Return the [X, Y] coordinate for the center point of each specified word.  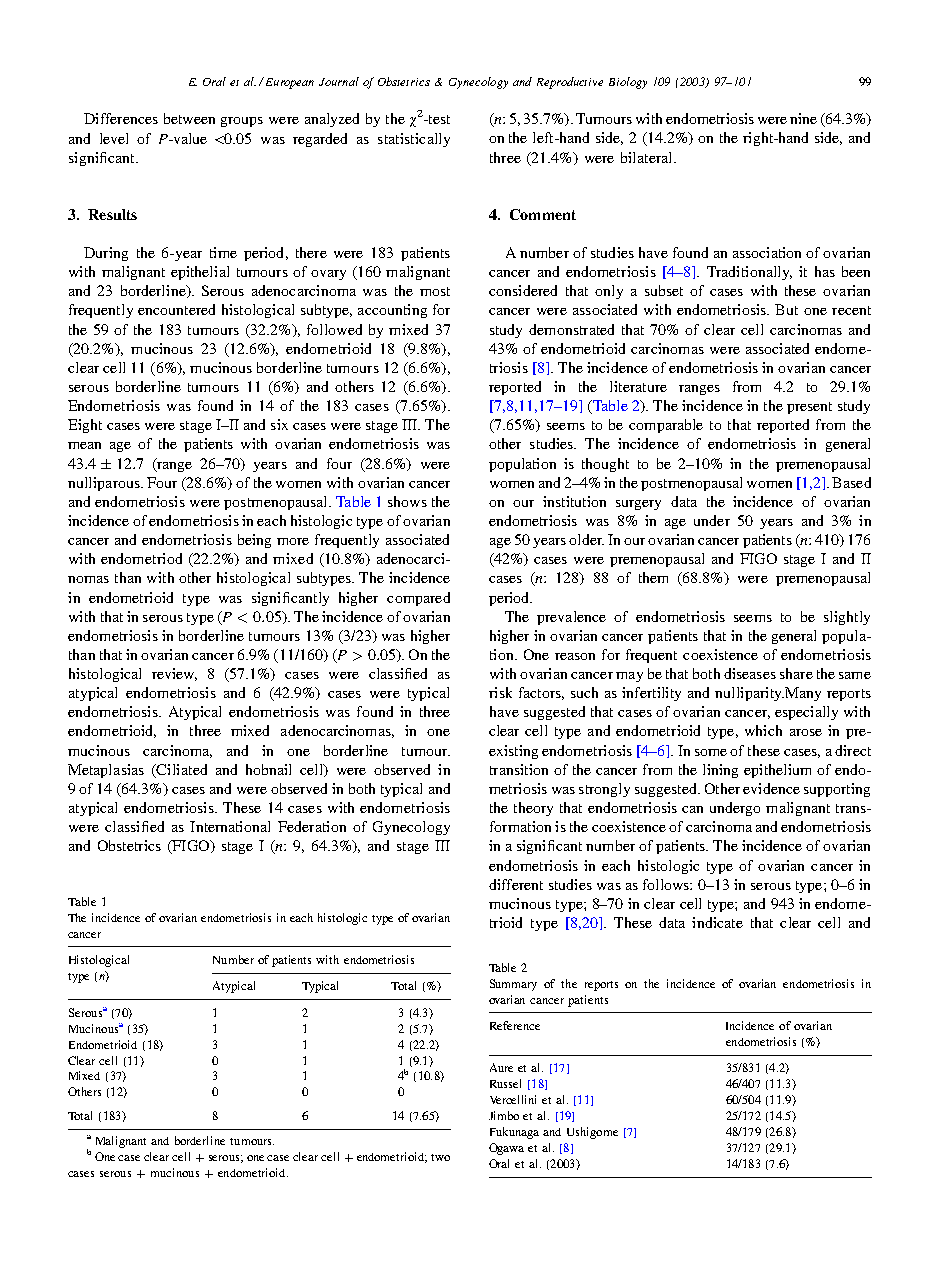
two [440, 1157]
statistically [414, 140]
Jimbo [504, 1115]
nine [803, 118]
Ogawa [506, 1149]
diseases [750, 673]
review [174, 674]
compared [418, 599]
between [189, 118]
